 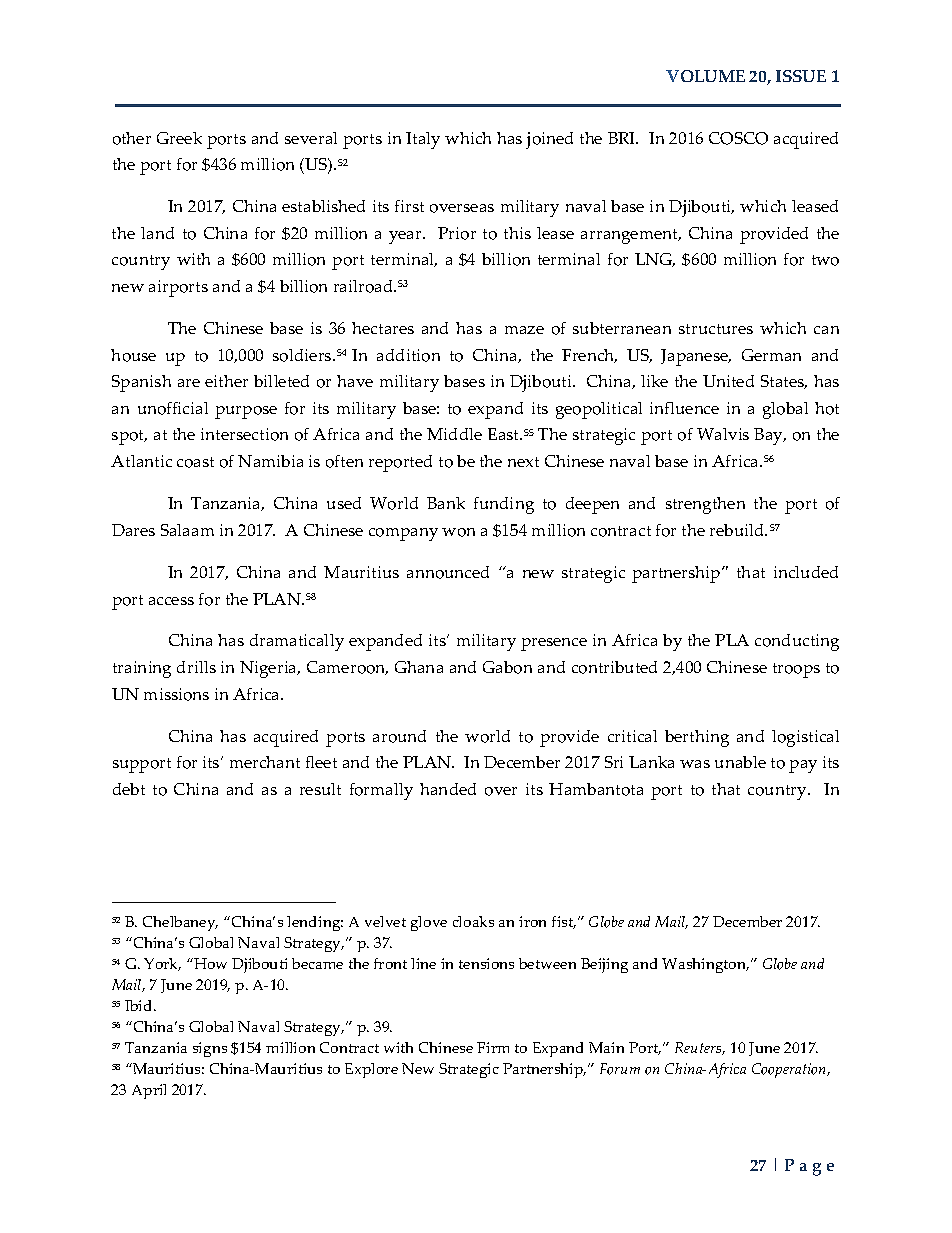 What do you see at coordinates (705, 76) in the document?
I see `VOLUME` at bounding box center [705, 76].
